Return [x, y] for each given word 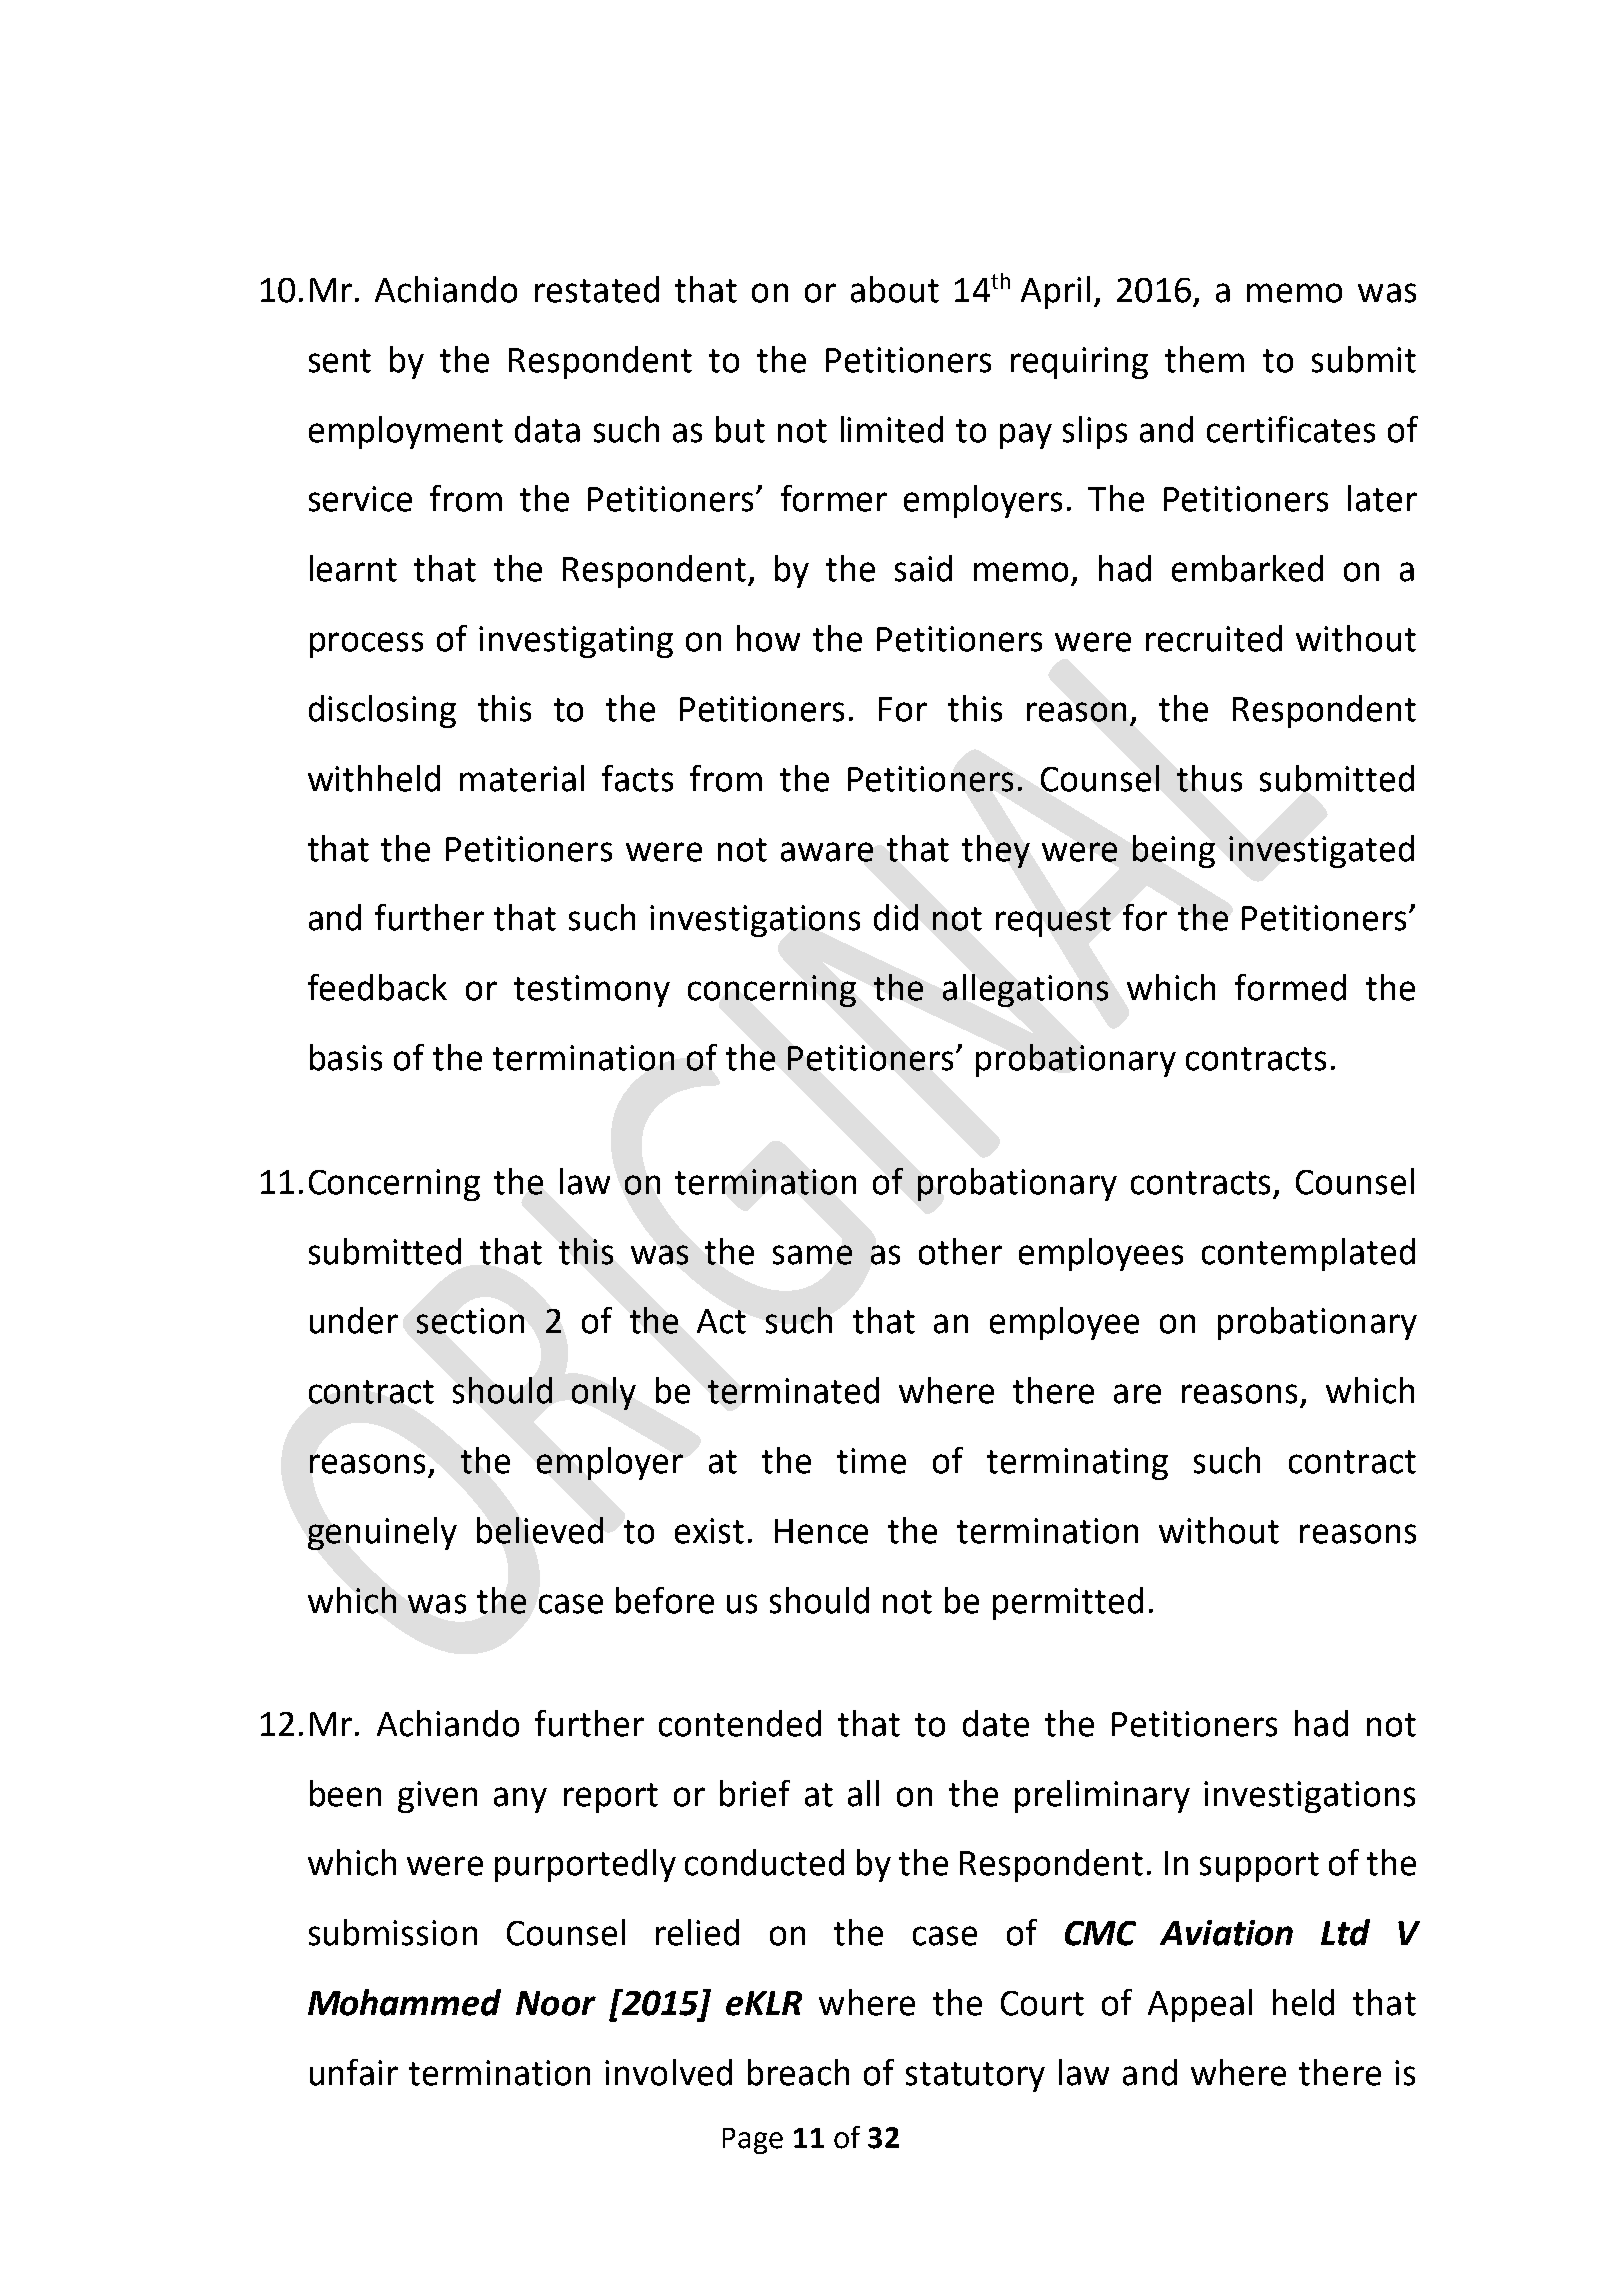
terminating [1077, 1464]
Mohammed [404, 2002]
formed [1290, 987]
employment [406, 432]
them [1204, 359]
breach [798, 2072]
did [896, 917]
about [895, 289]
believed [540, 1530]
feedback [377, 987]
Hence [821, 1531]
